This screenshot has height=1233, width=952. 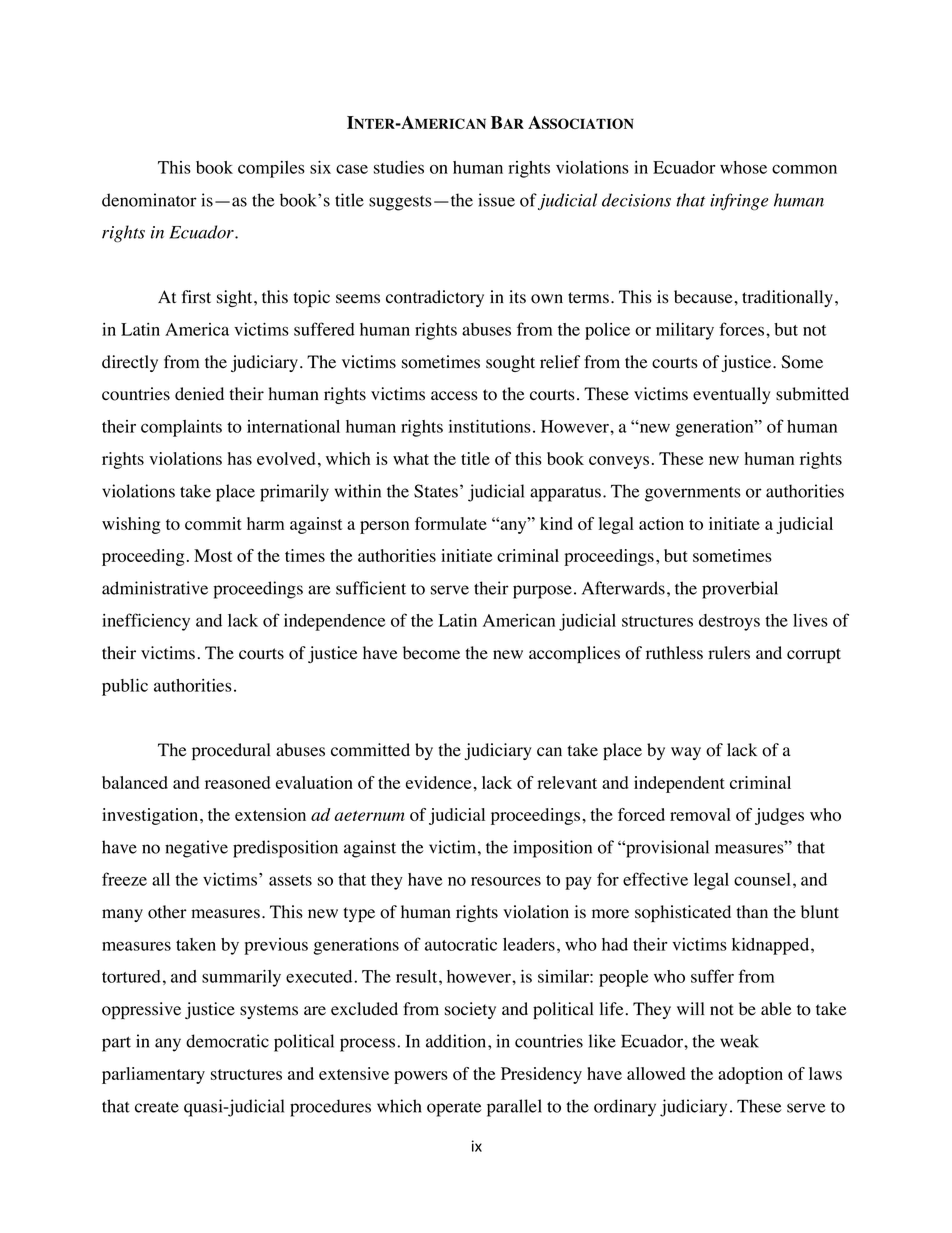 I want to click on rulers, so click(x=729, y=653).
